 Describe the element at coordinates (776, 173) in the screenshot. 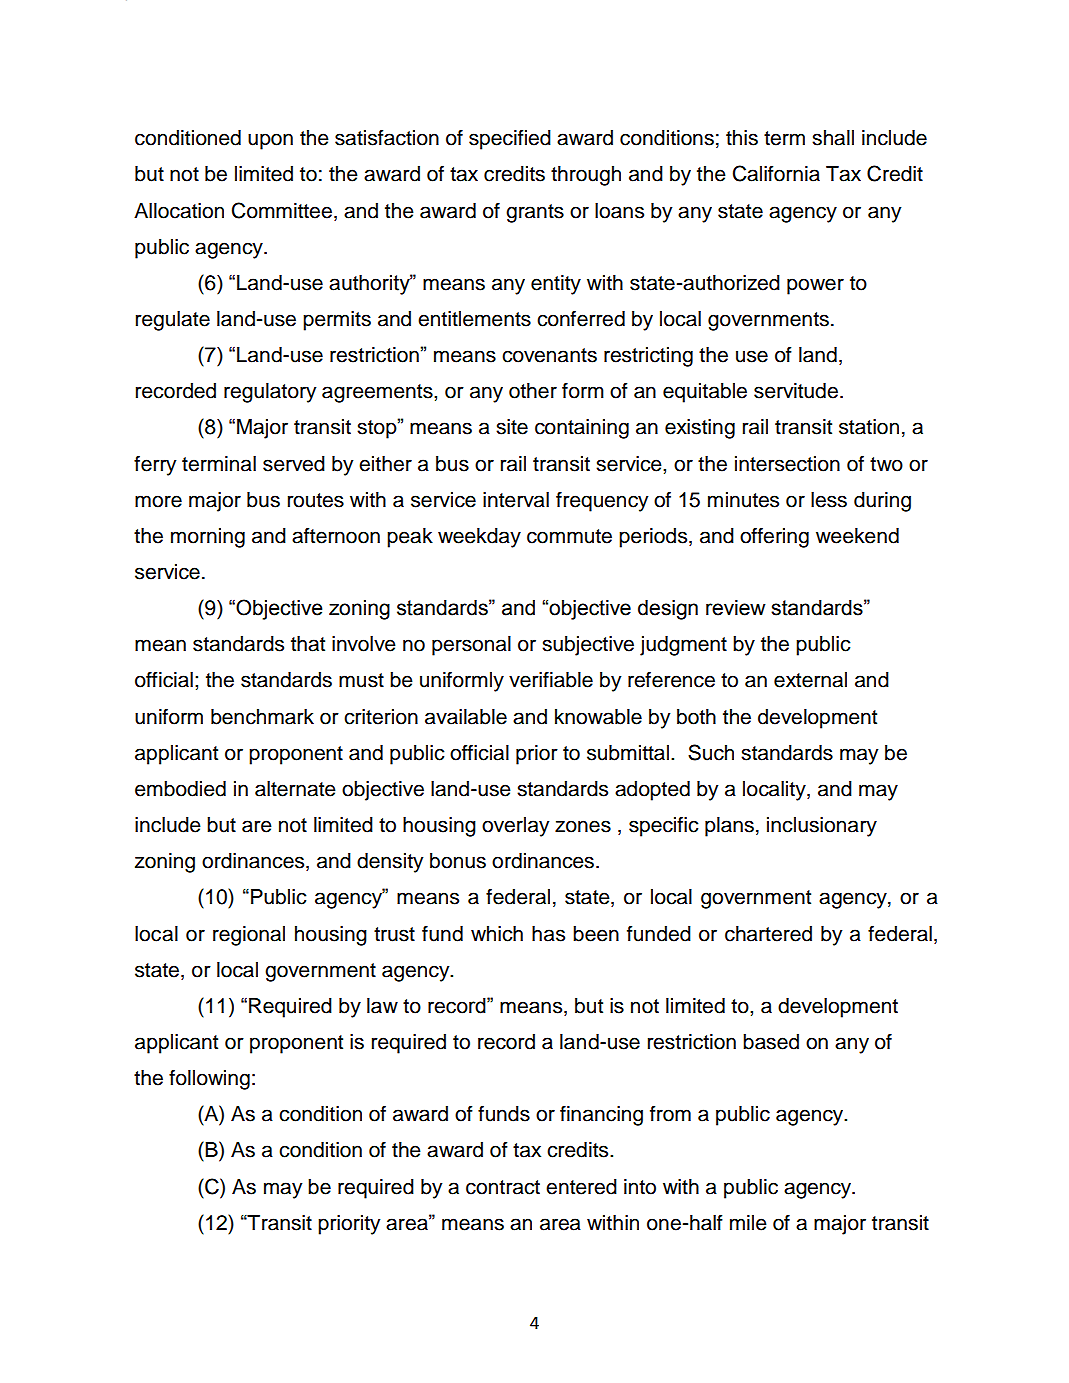

I see `California` at that location.
